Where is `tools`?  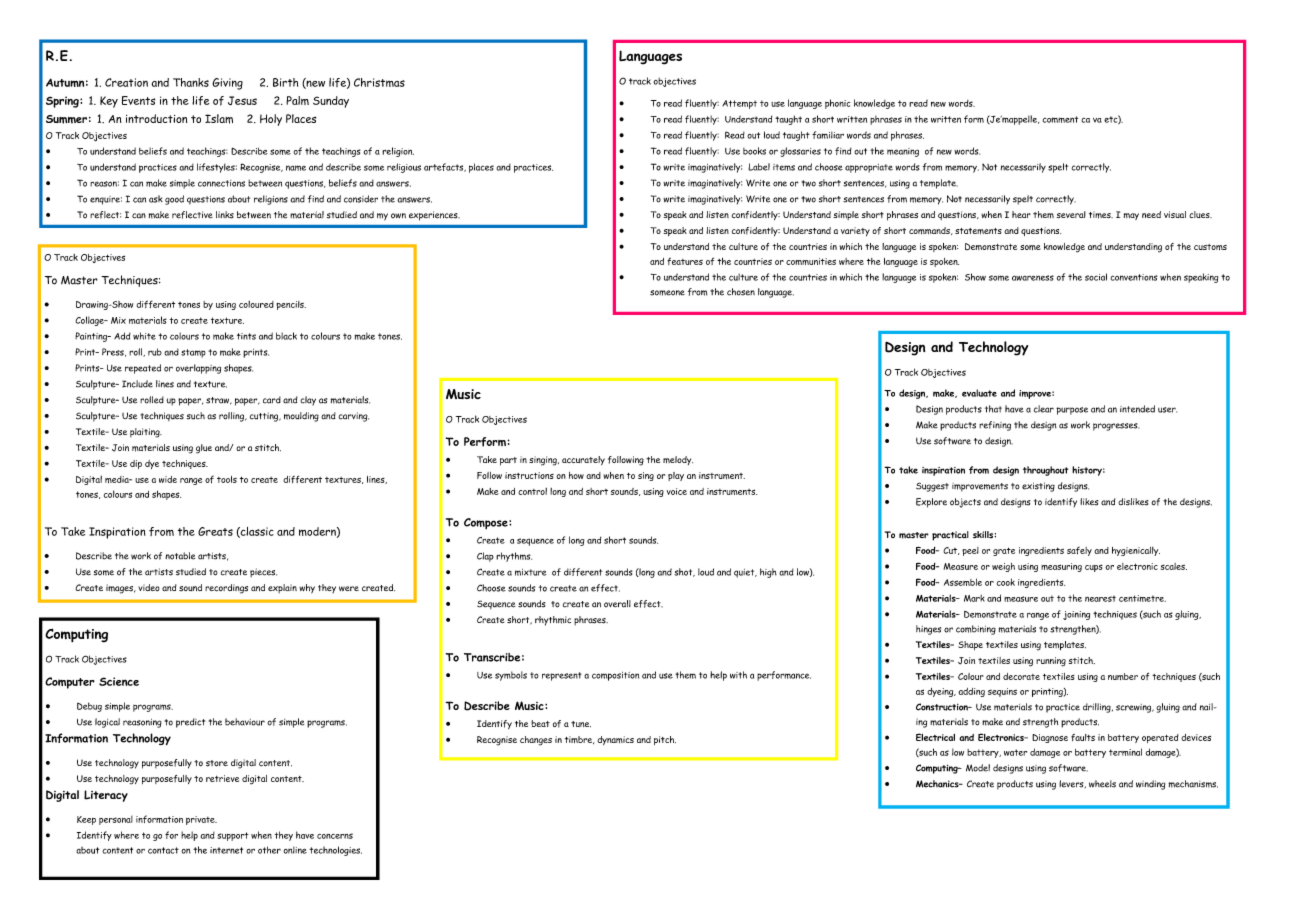
tools is located at coordinates (227, 479).
